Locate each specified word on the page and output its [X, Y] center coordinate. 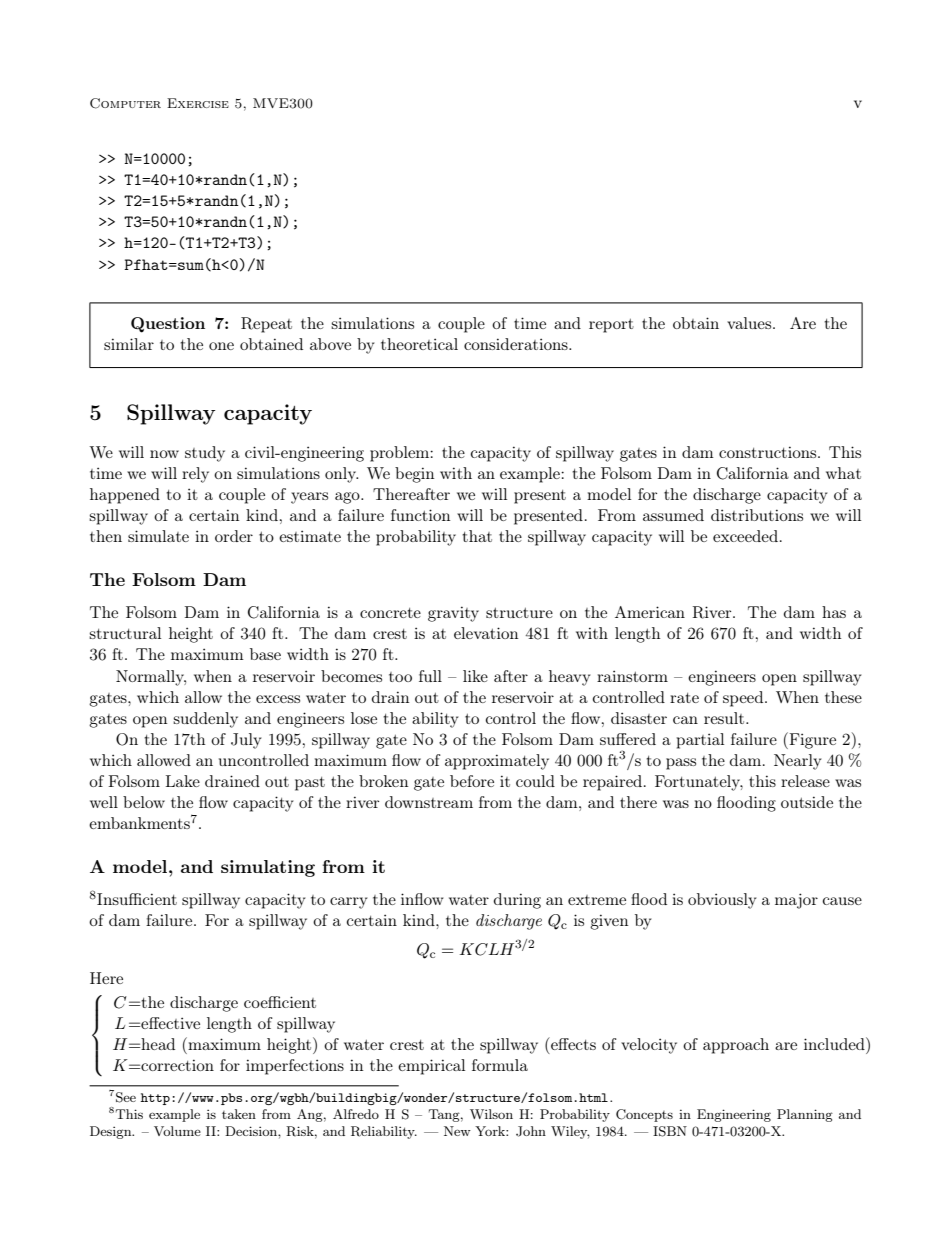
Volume [177, 1131]
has [834, 612]
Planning [805, 1115]
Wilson [491, 1114]
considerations [517, 344]
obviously [722, 901]
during [517, 901]
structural [125, 633]
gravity [453, 614]
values [750, 323]
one [221, 346]
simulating [268, 868]
